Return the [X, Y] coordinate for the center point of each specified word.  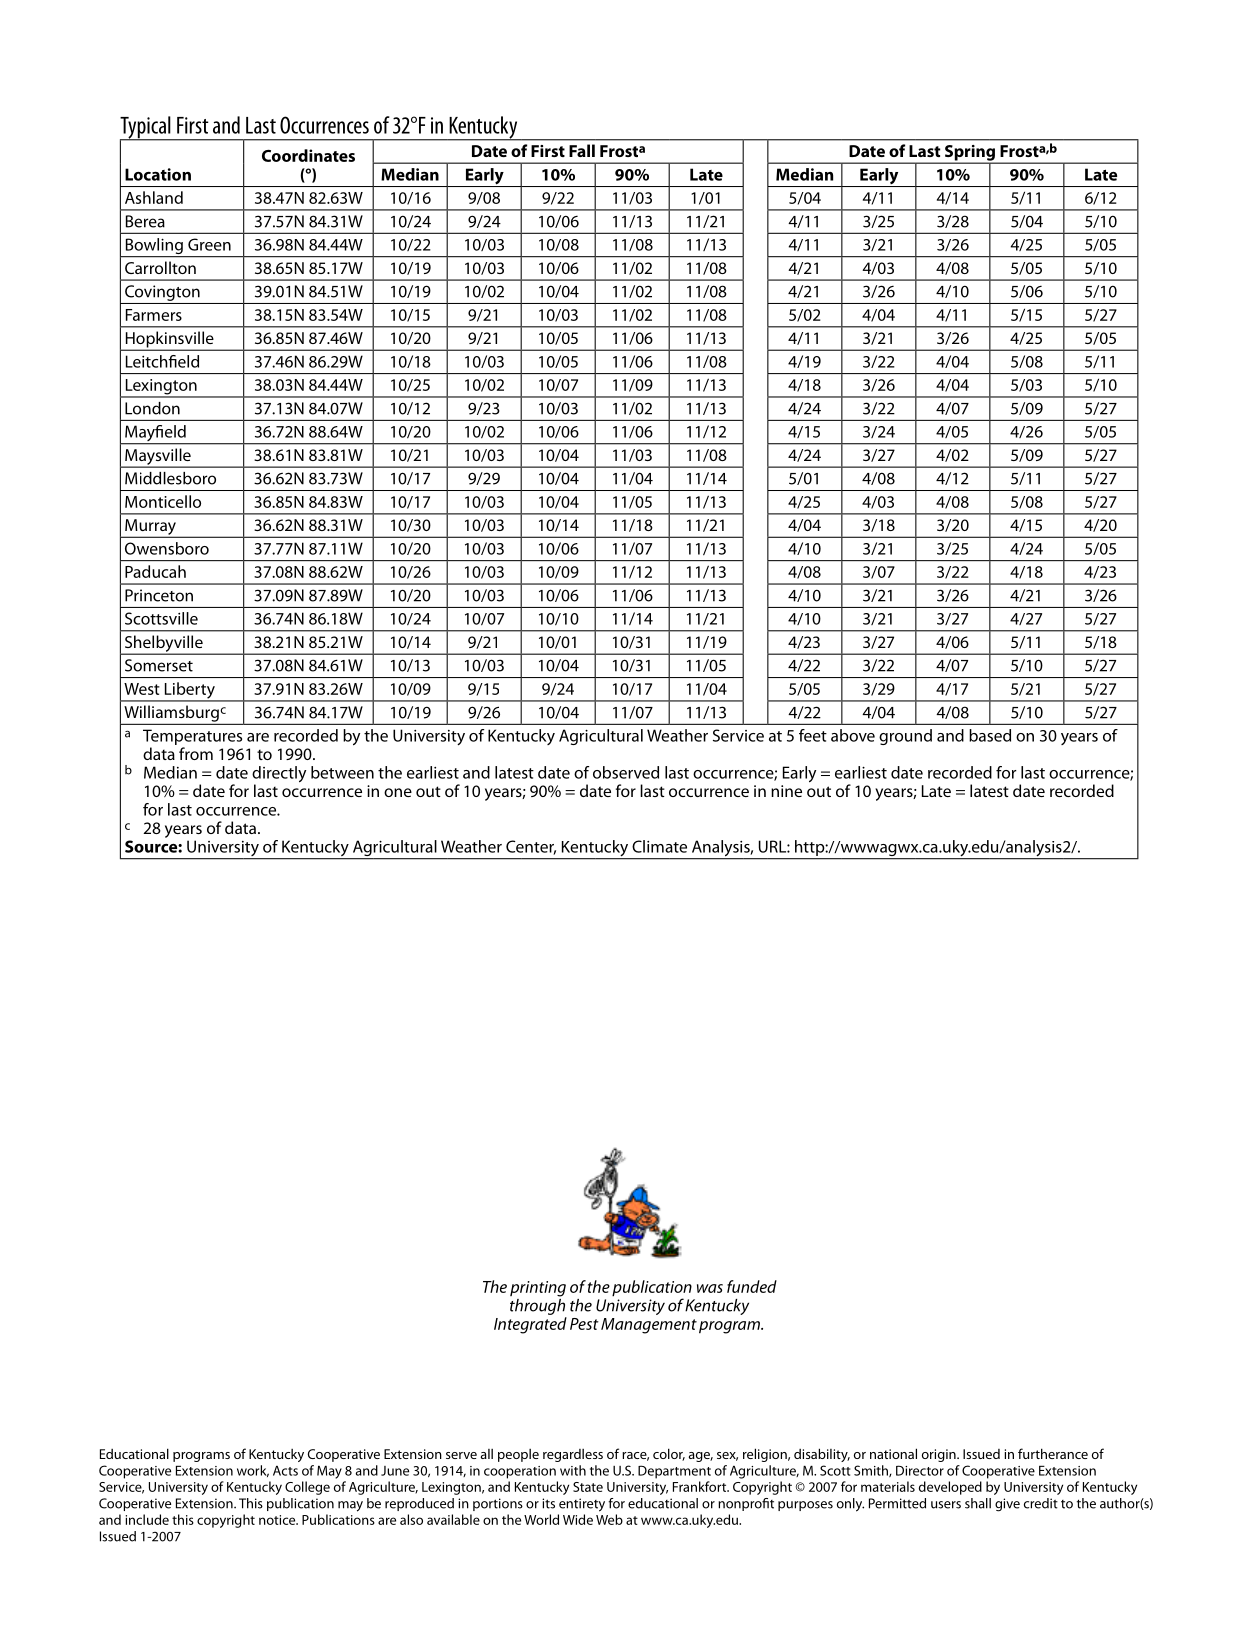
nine [786, 791]
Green [209, 244]
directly [279, 775]
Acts [285, 1471]
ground [905, 737]
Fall [582, 150]
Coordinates [308, 155]
